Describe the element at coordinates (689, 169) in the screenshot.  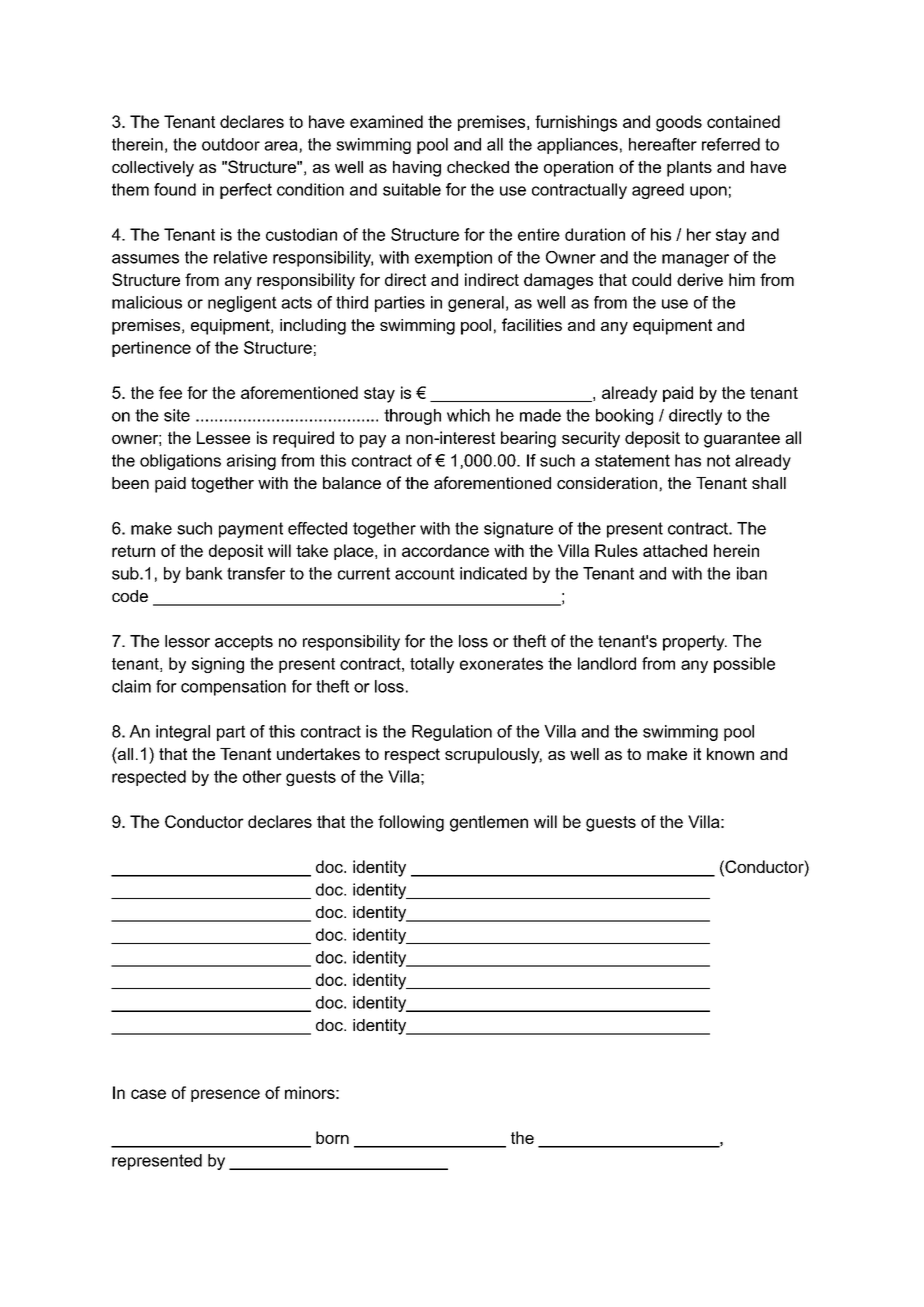
I see `plants` at that location.
